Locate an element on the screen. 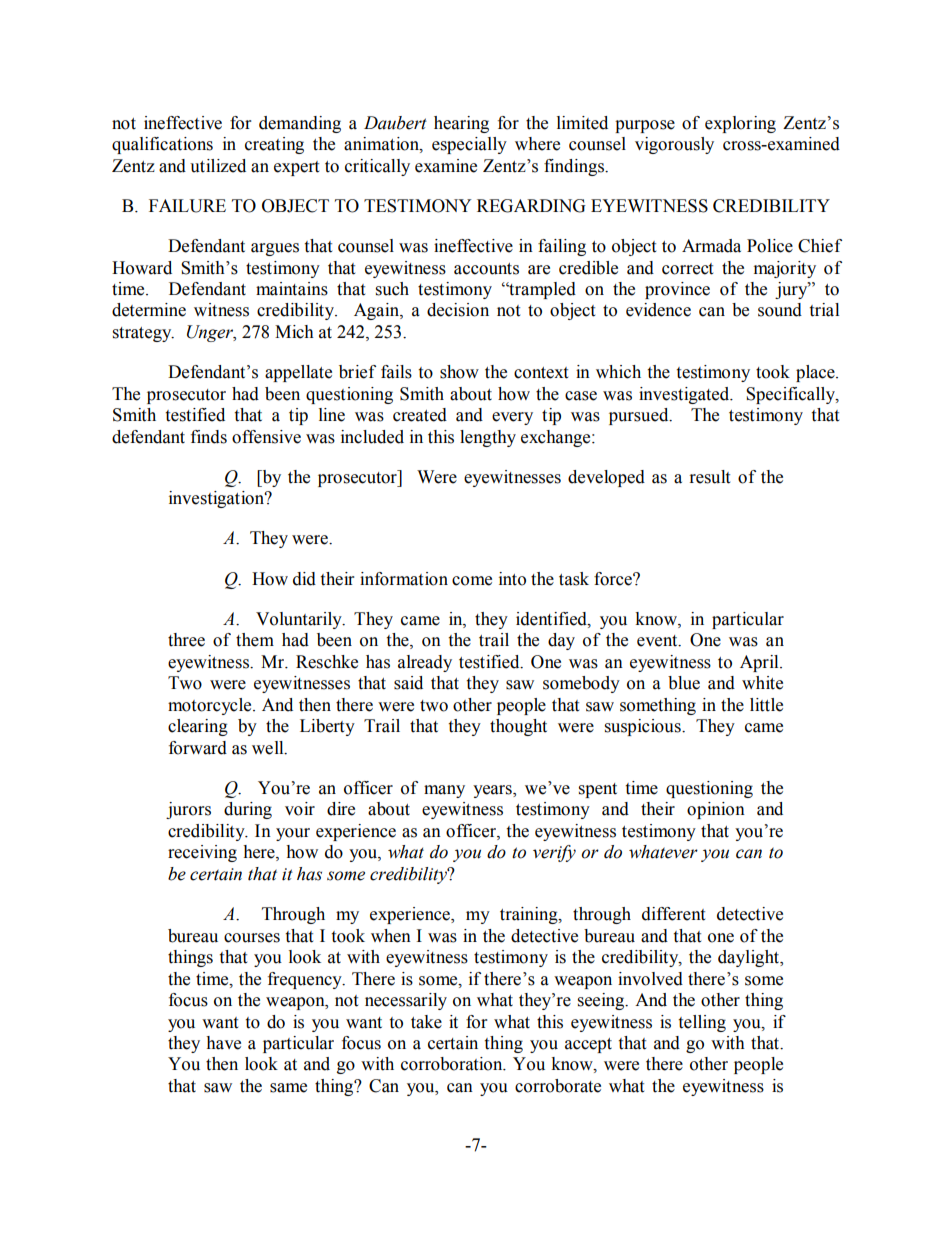 The width and height of the screenshot is (952, 1233). years is located at coordinates (493, 791).
